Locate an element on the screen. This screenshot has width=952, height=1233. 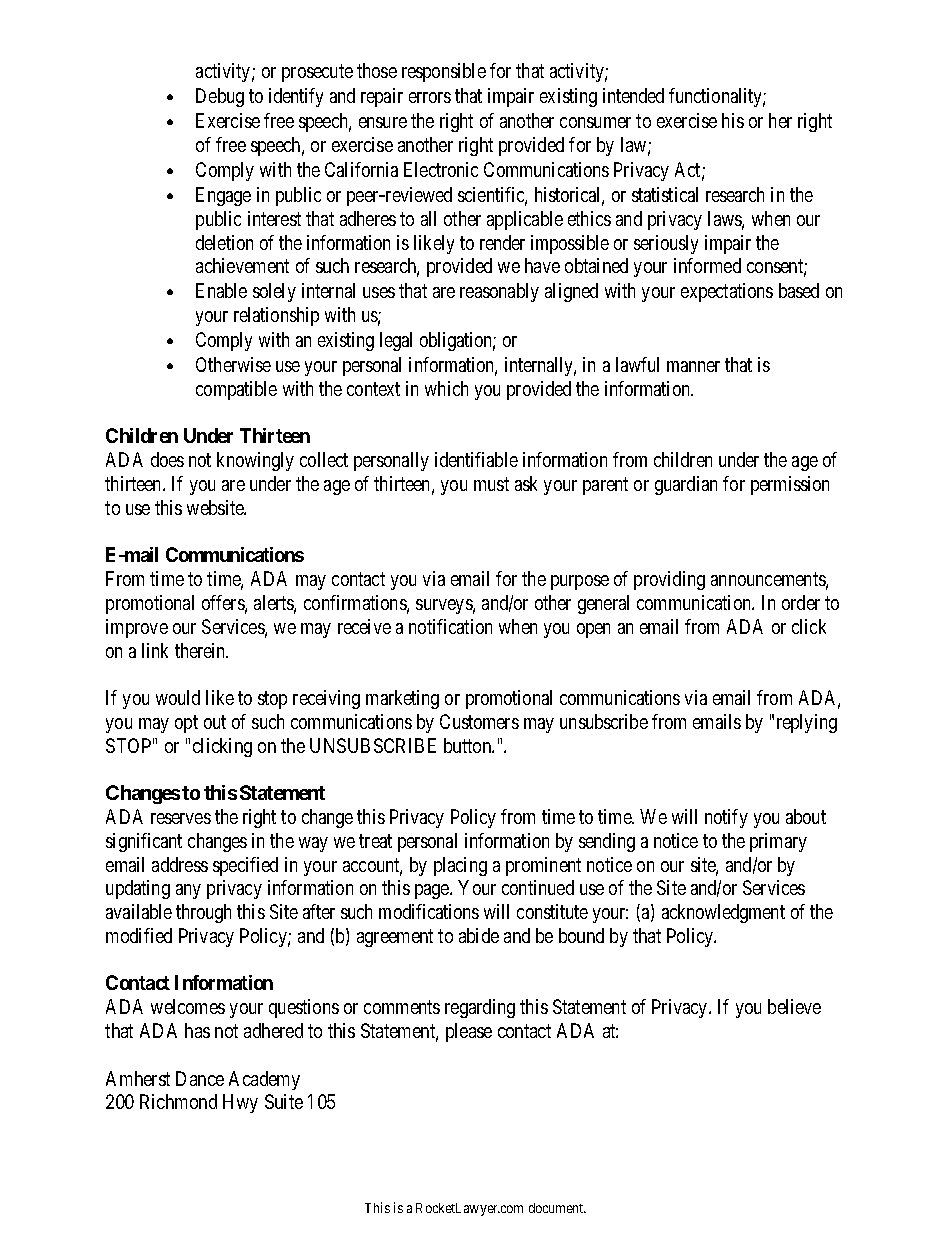
Debug is located at coordinates (220, 97).
